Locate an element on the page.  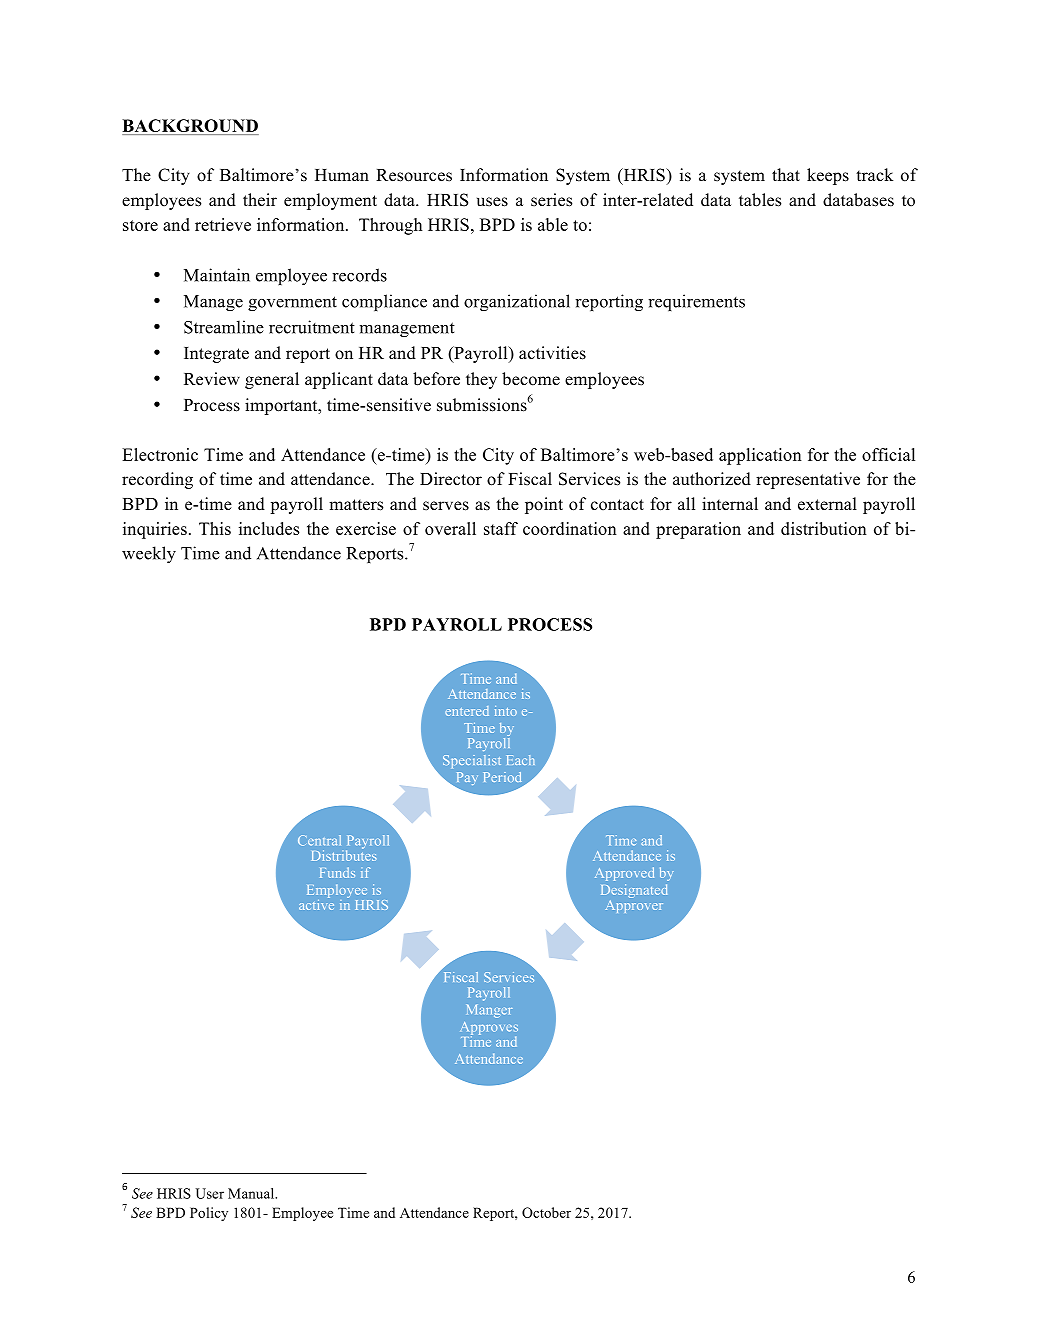
This is located at coordinates (215, 528).
